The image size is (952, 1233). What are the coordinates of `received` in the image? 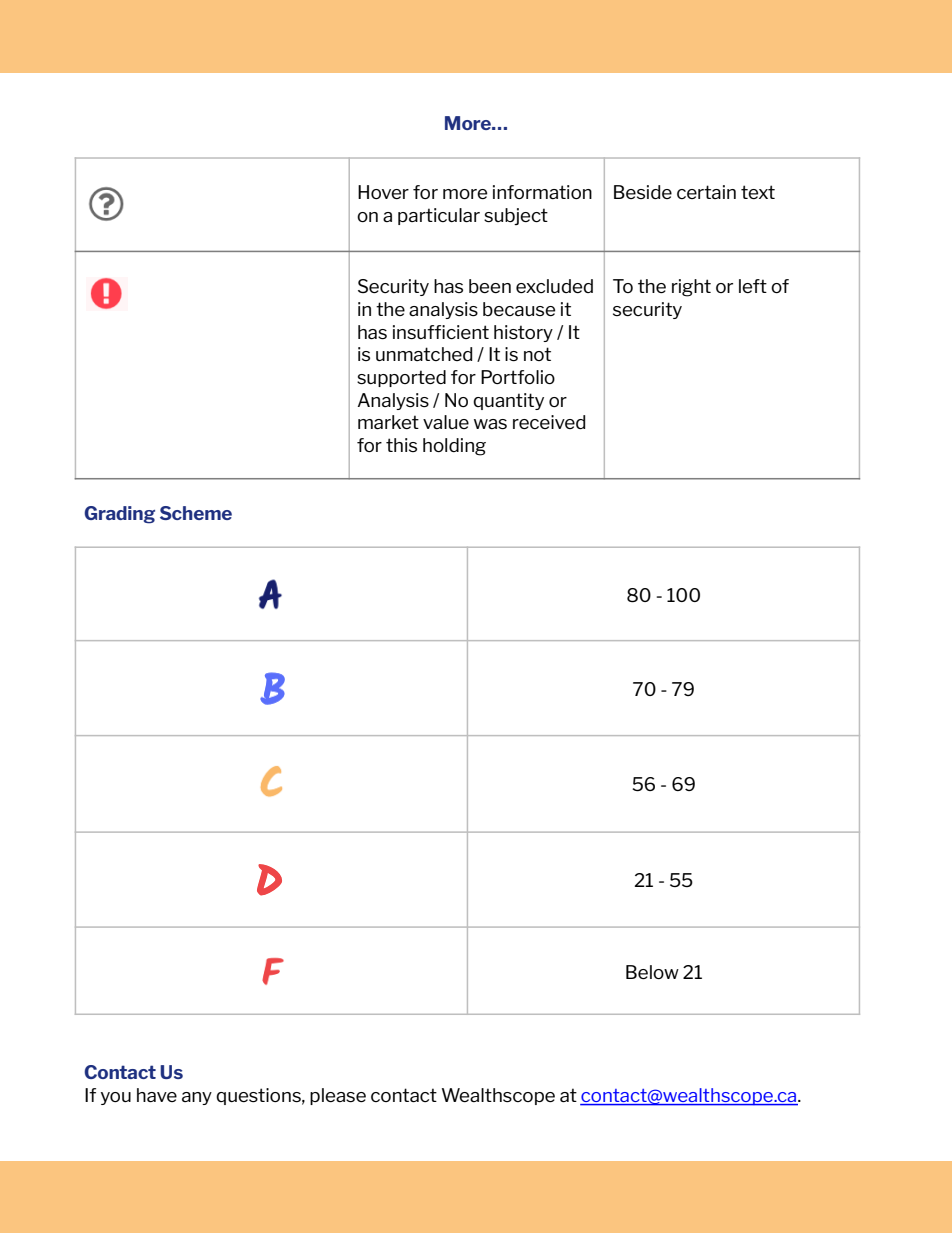 It's located at (549, 422).
